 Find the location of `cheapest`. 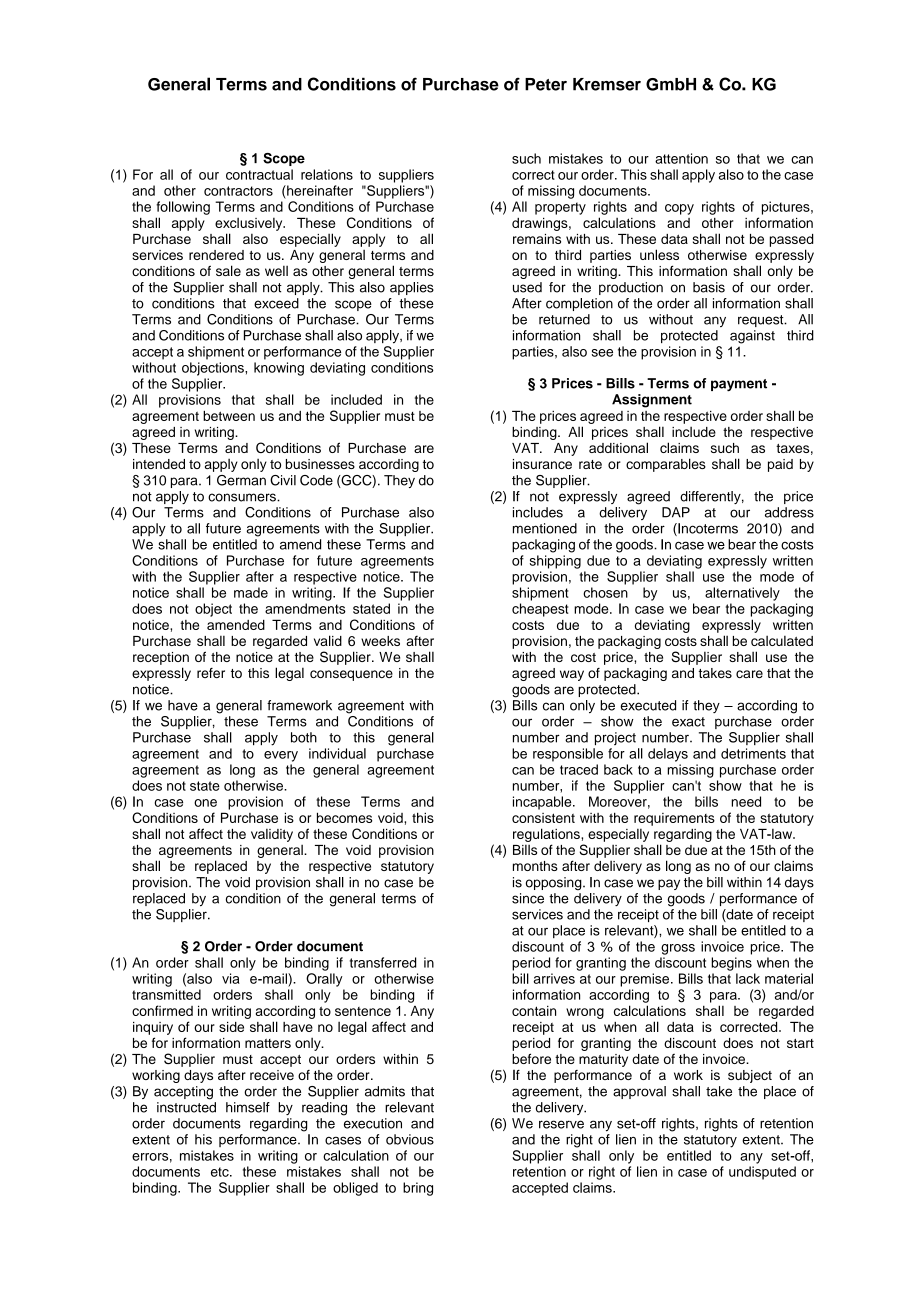

cheapest is located at coordinates (540, 610).
